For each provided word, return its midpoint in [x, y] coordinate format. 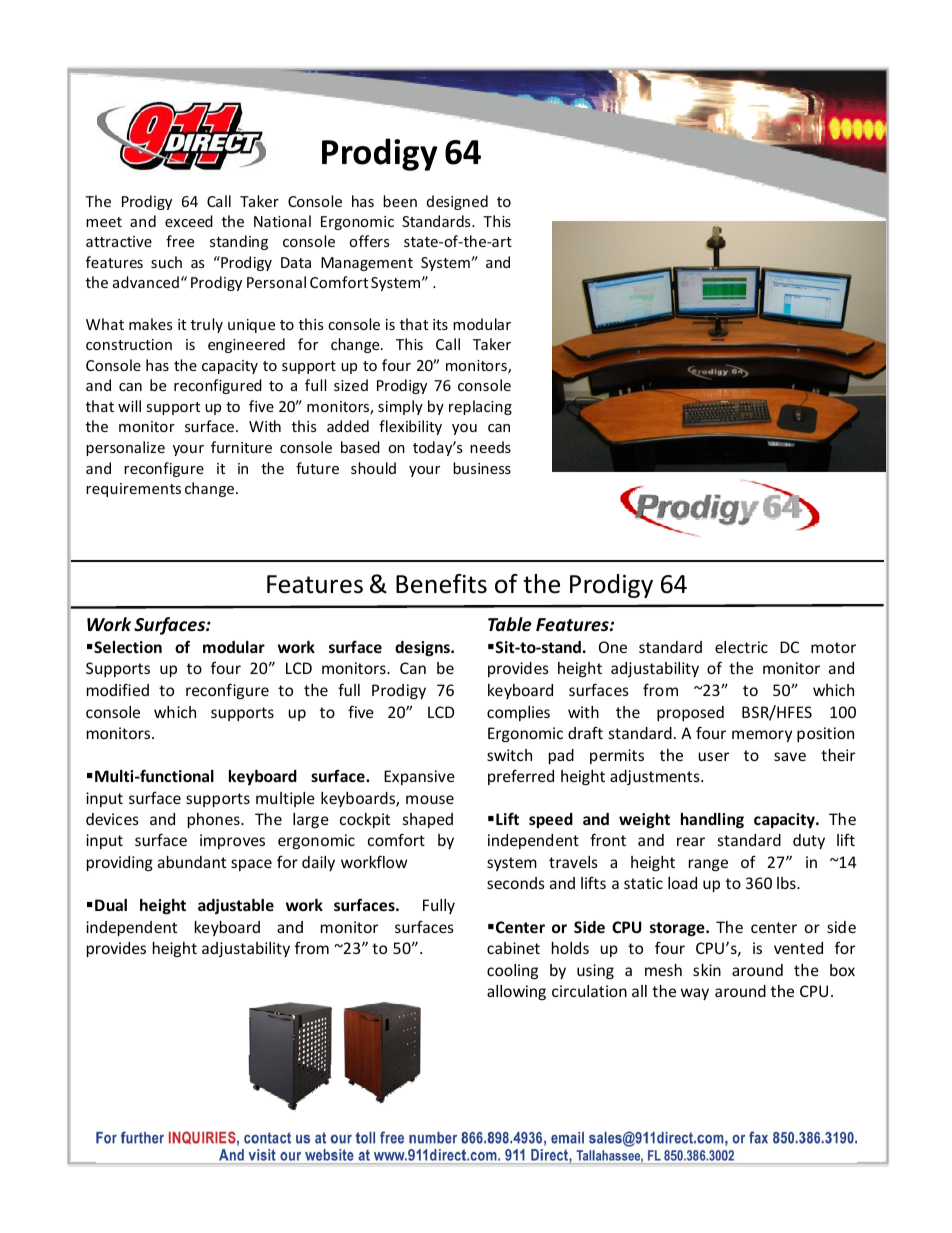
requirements [133, 490]
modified [118, 689]
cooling [512, 971]
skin [707, 970]
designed [457, 202]
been [400, 201]
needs [490, 447]
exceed [189, 221]
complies [518, 713]
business [482, 468]
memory [762, 736]
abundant [192, 862]
